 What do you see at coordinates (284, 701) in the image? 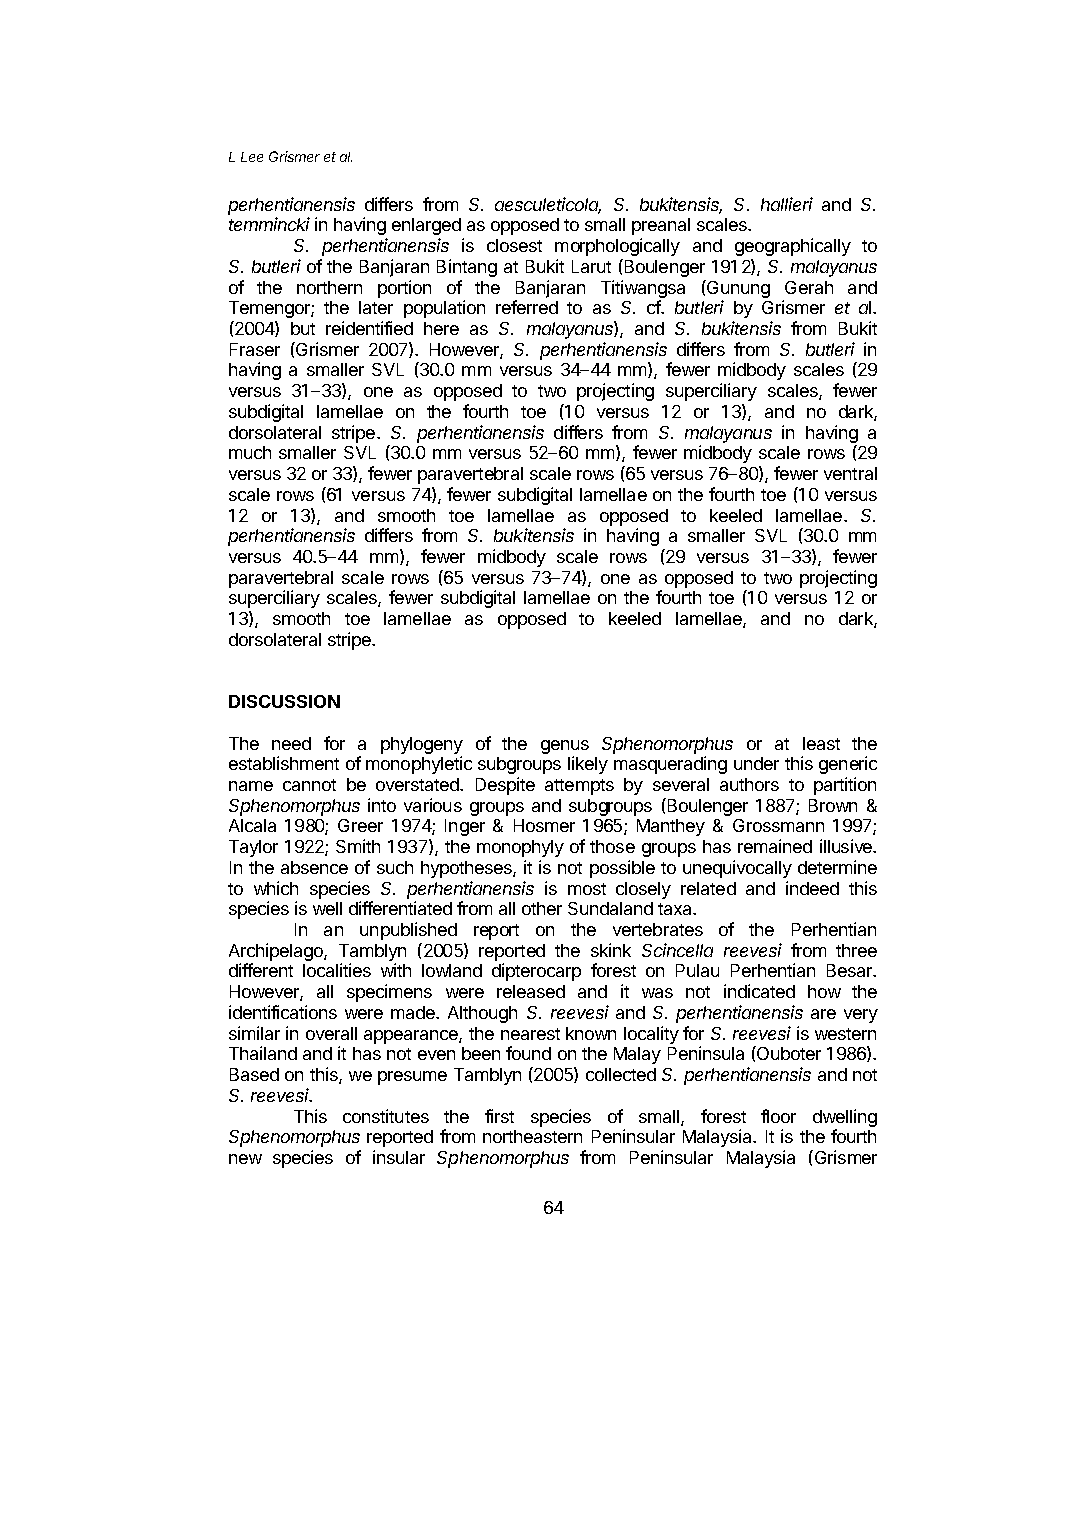
I see `DISCUSSION` at bounding box center [284, 701].
